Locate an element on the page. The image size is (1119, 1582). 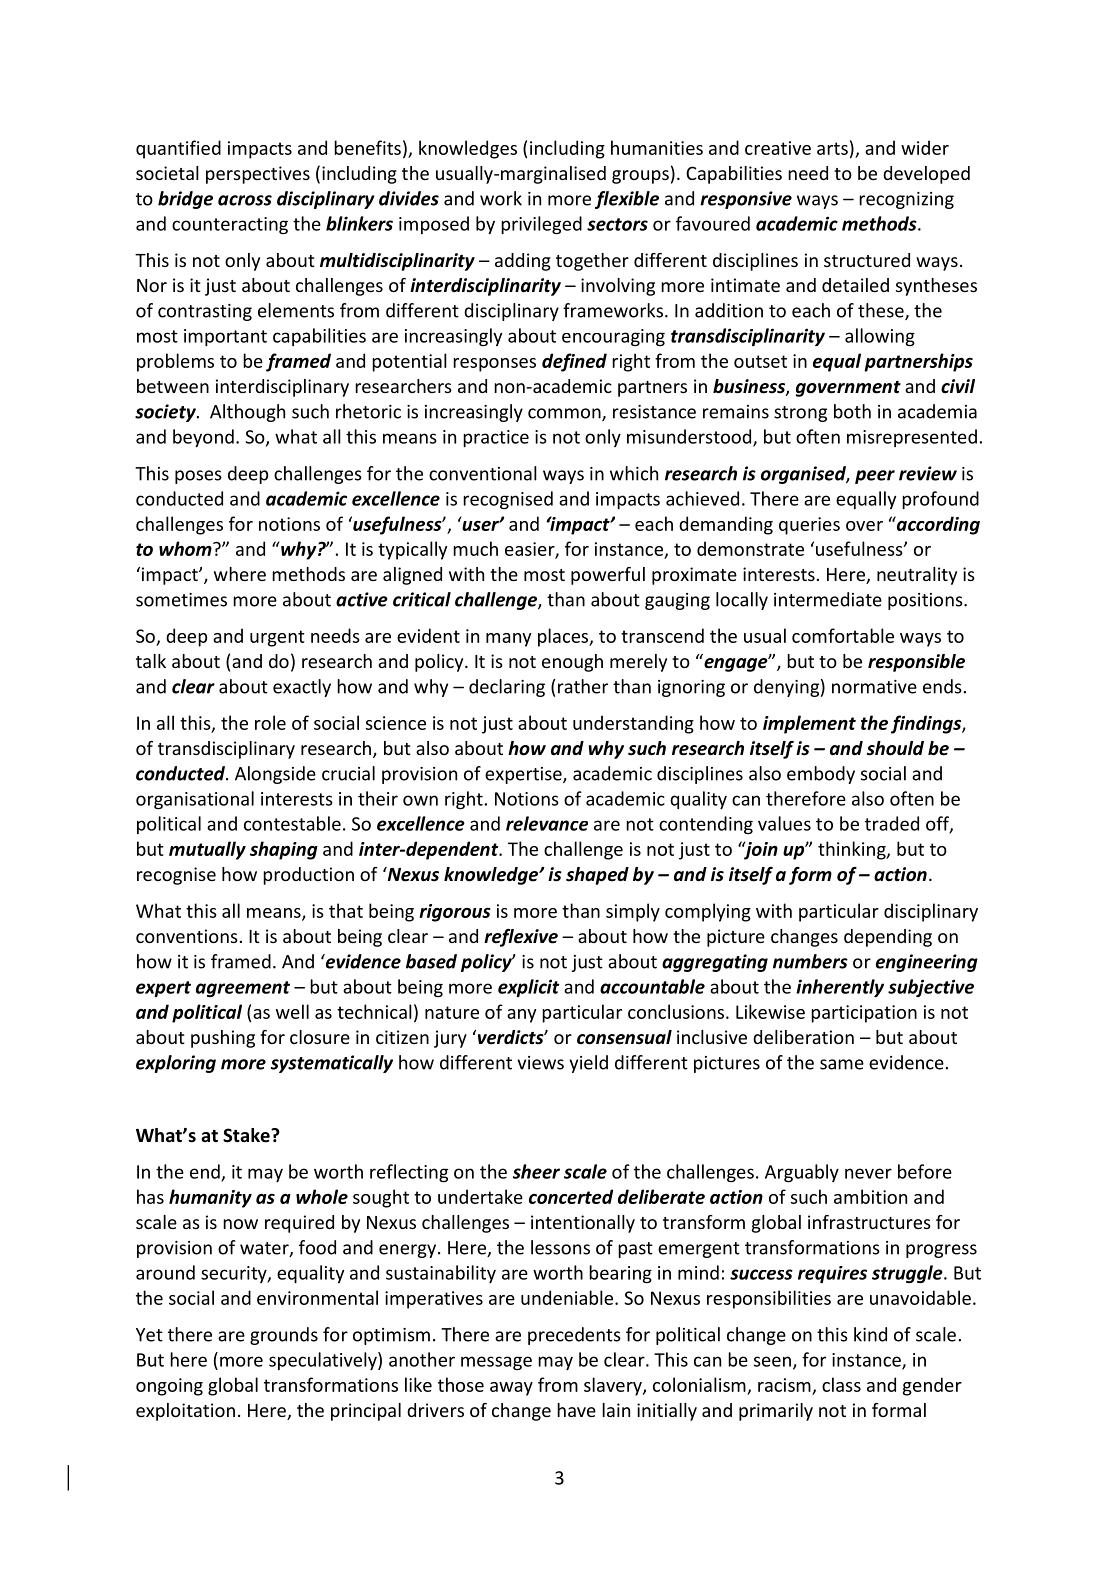
explicit is located at coordinates (529, 988).
